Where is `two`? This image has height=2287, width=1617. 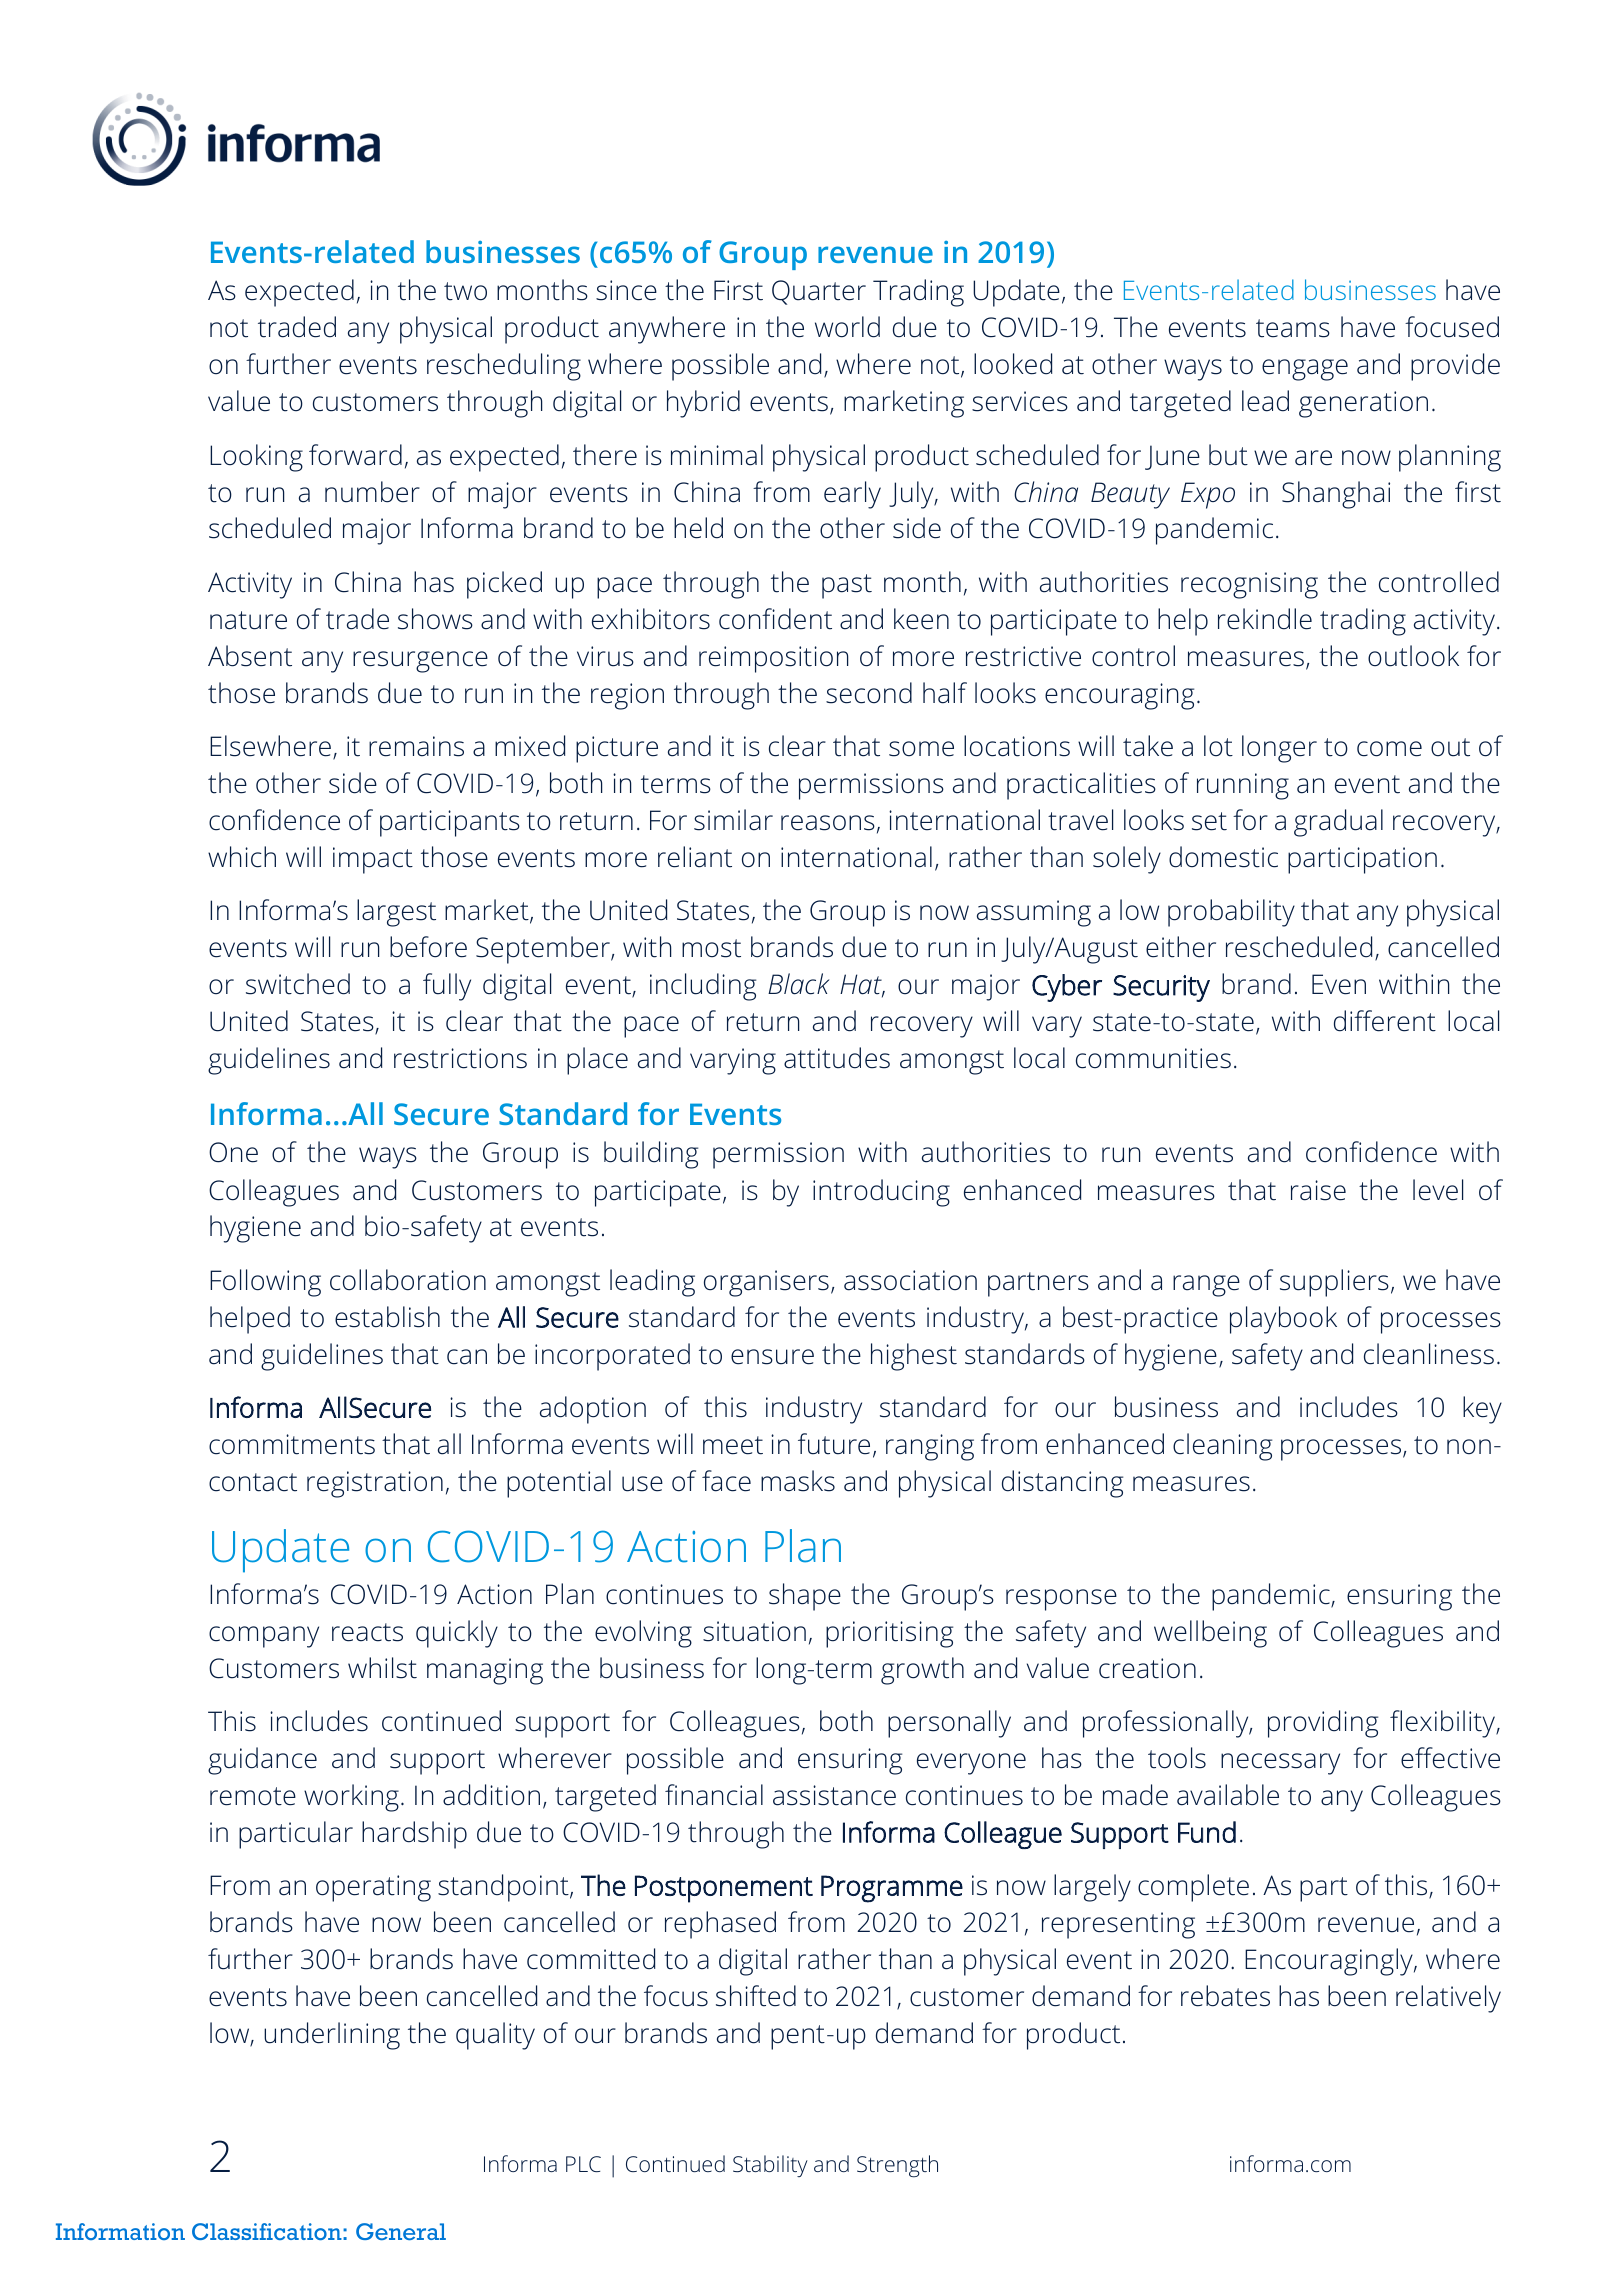 two is located at coordinates (465, 291).
